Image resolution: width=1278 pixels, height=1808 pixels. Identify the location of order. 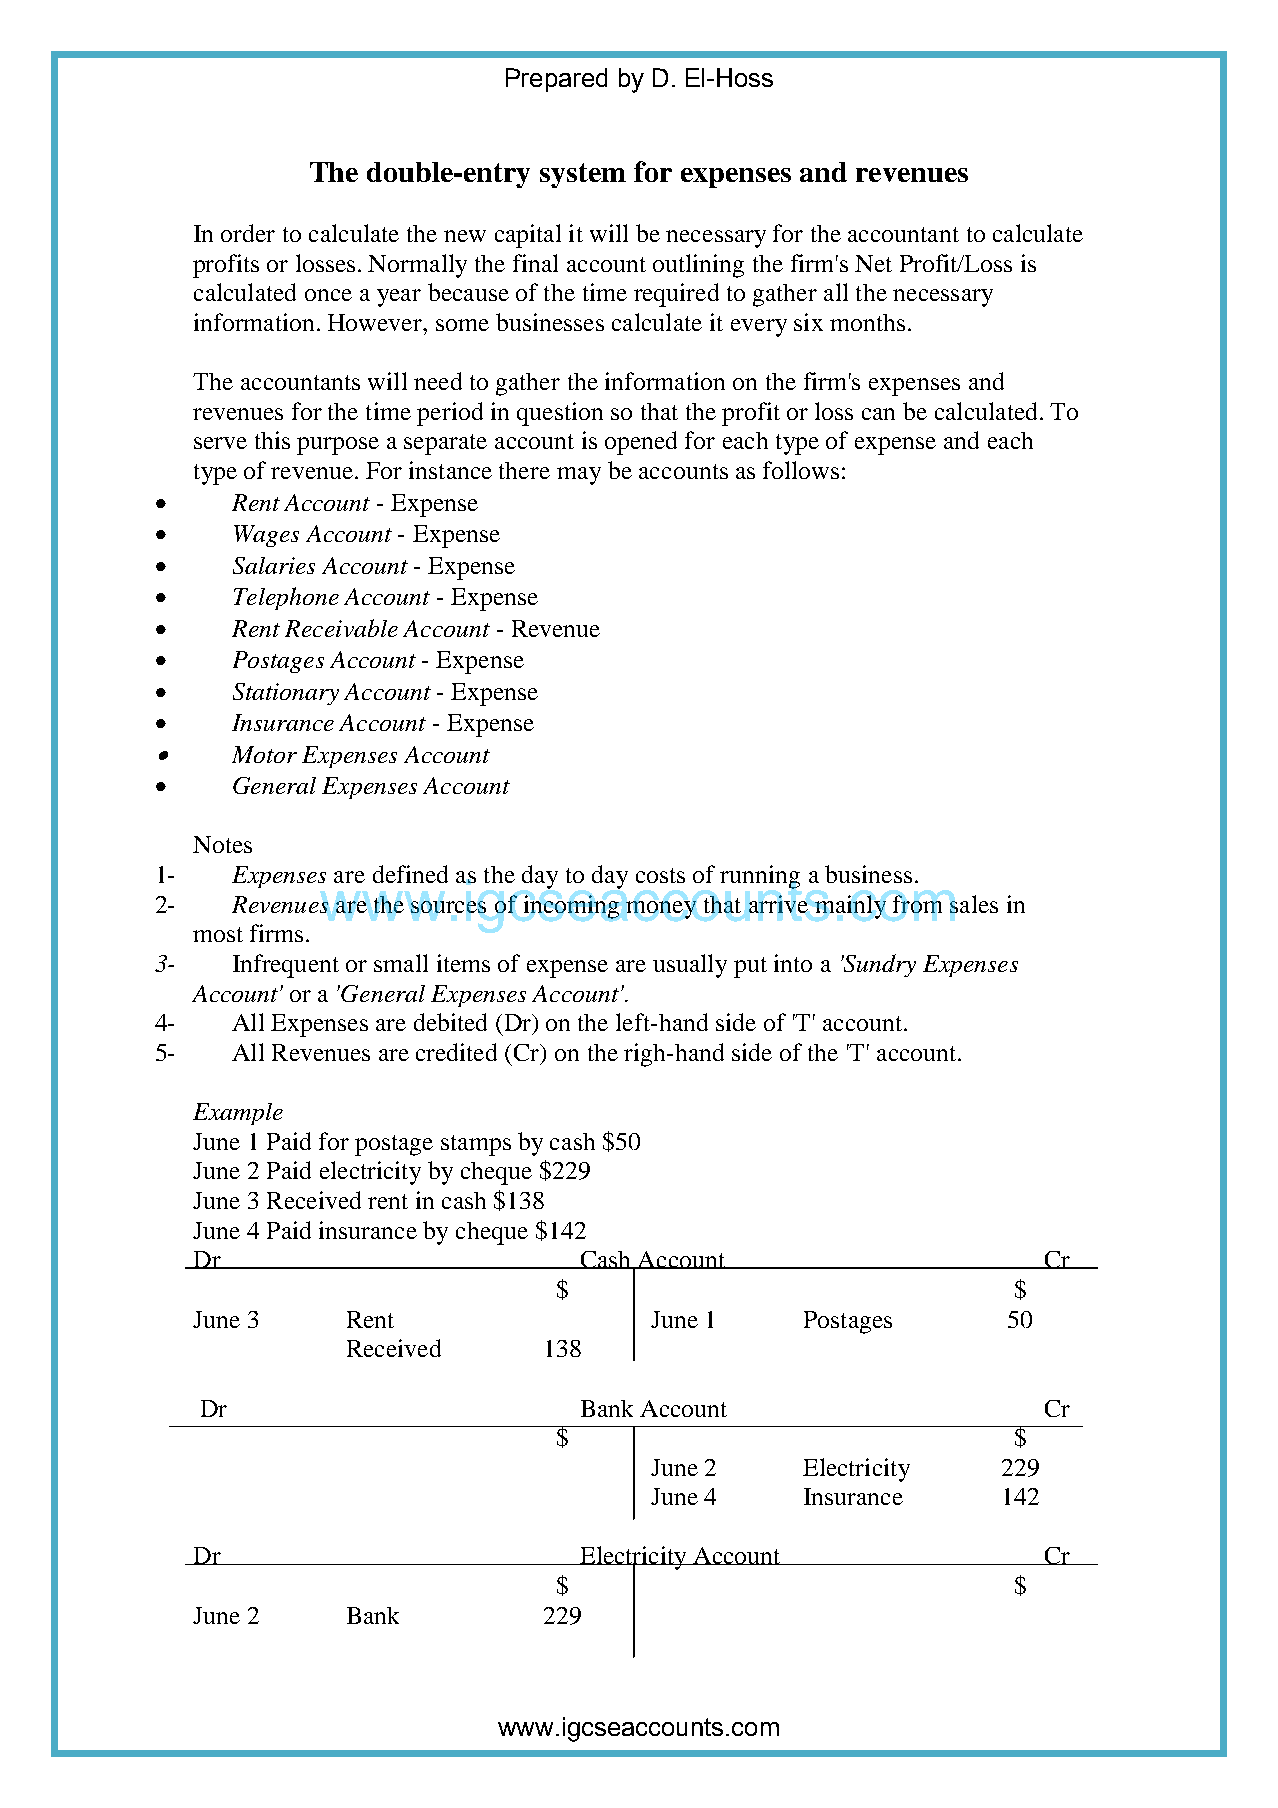
(248, 233).
